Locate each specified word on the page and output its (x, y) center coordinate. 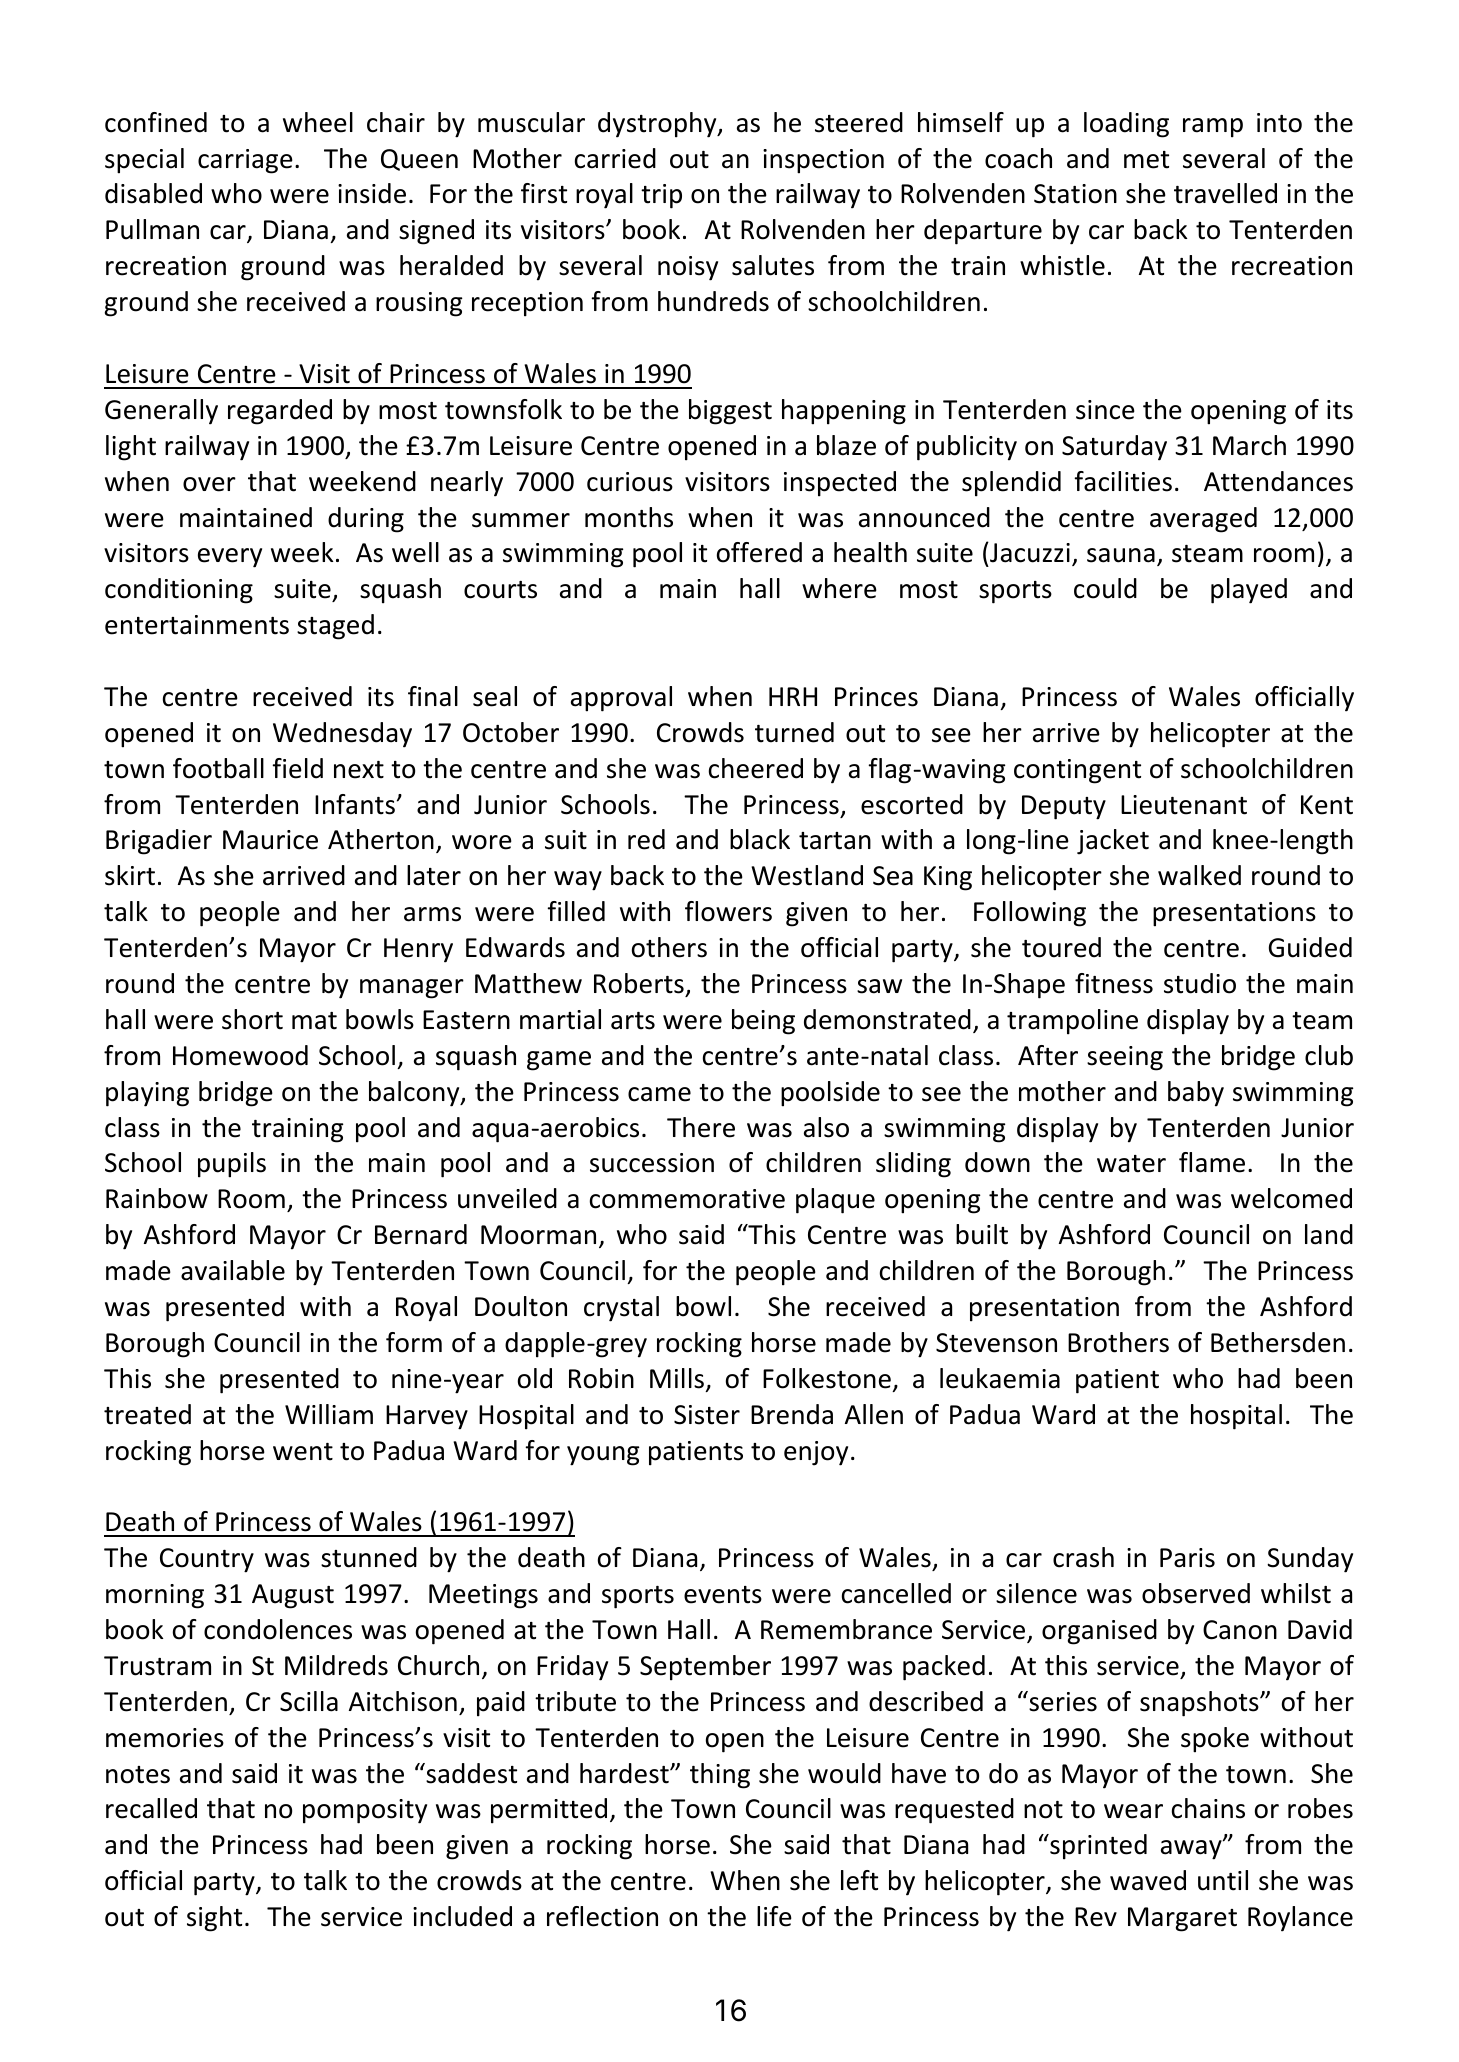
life (774, 1916)
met (1146, 160)
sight (214, 1919)
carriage (245, 161)
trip (661, 196)
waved (1148, 1880)
